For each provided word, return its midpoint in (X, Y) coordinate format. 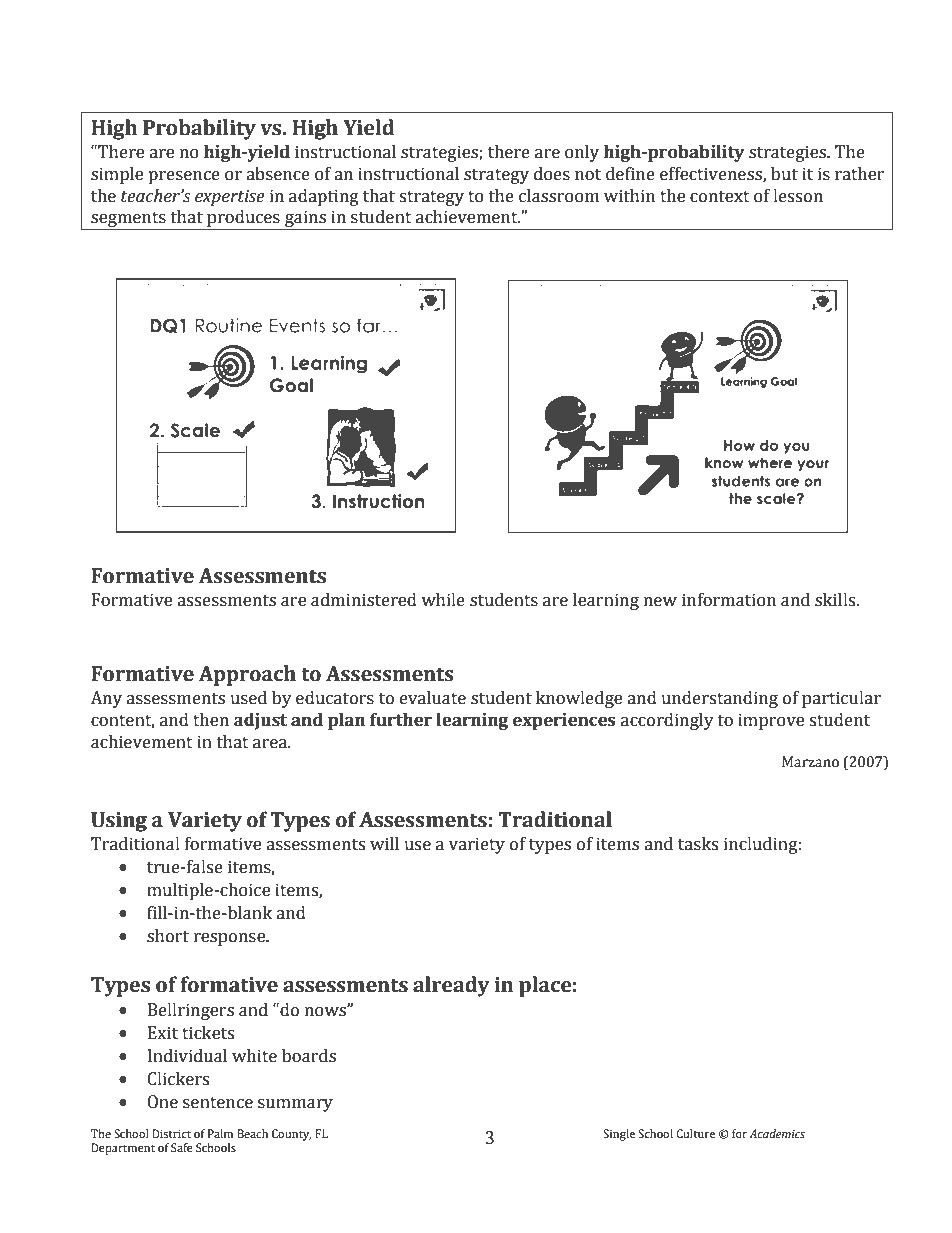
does (552, 174)
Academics (777, 1133)
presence (184, 177)
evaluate (433, 698)
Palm (220, 1133)
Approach (247, 675)
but (784, 174)
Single (619, 1135)
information (729, 600)
